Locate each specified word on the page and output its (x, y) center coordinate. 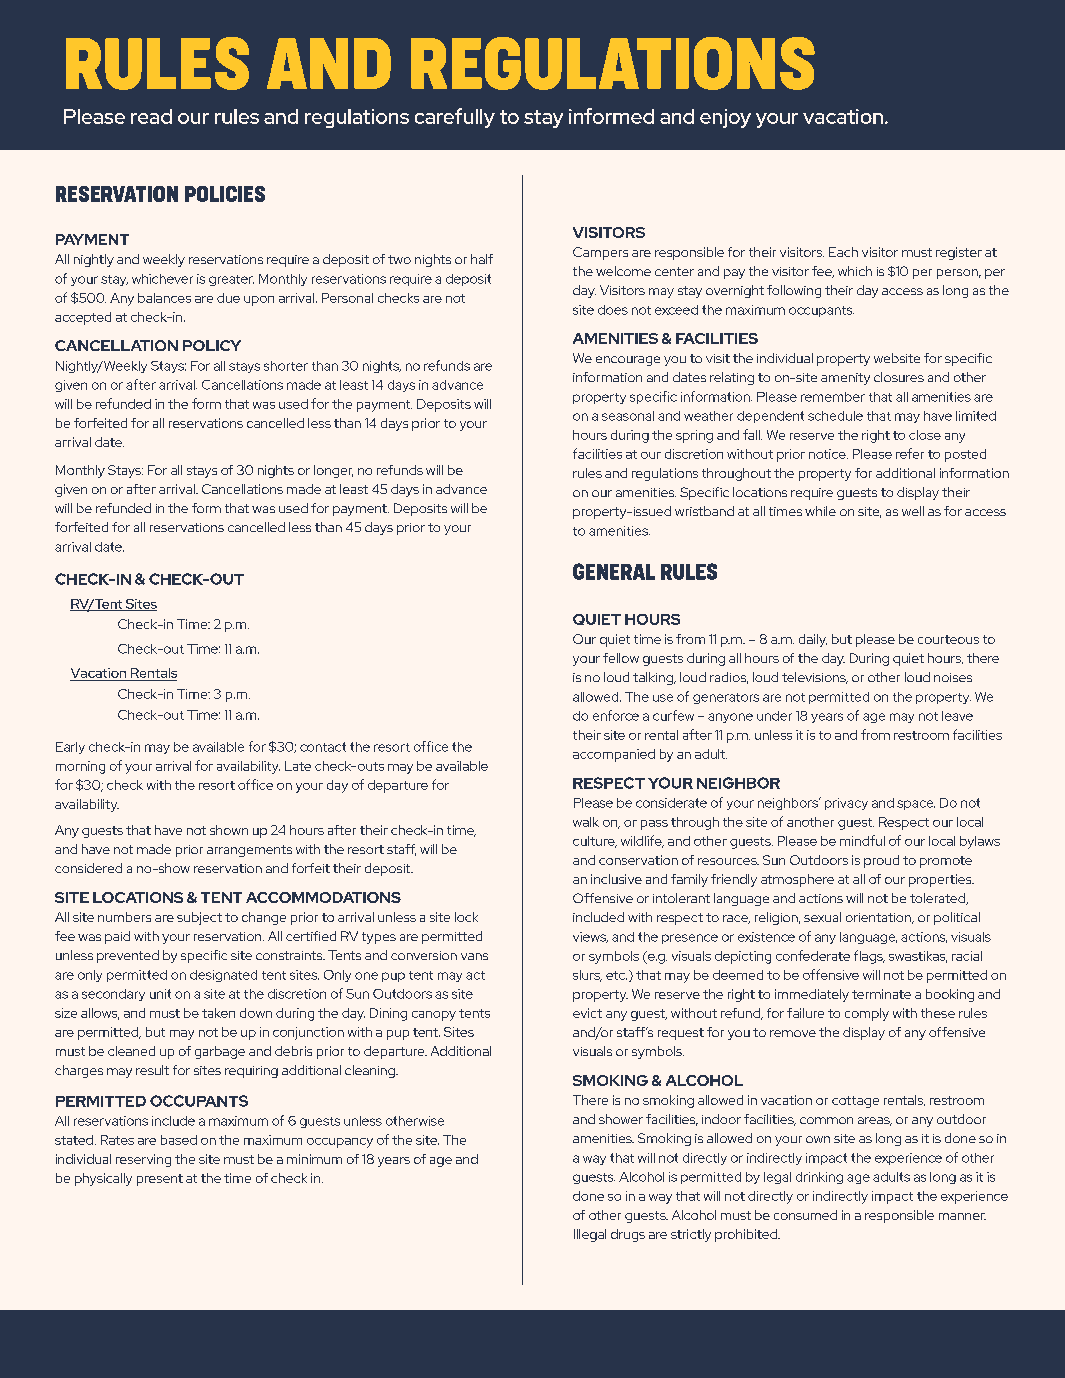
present (160, 1180)
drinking (819, 1178)
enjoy (725, 118)
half (482, 259)
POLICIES (225, 194)
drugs (628, 1235)
